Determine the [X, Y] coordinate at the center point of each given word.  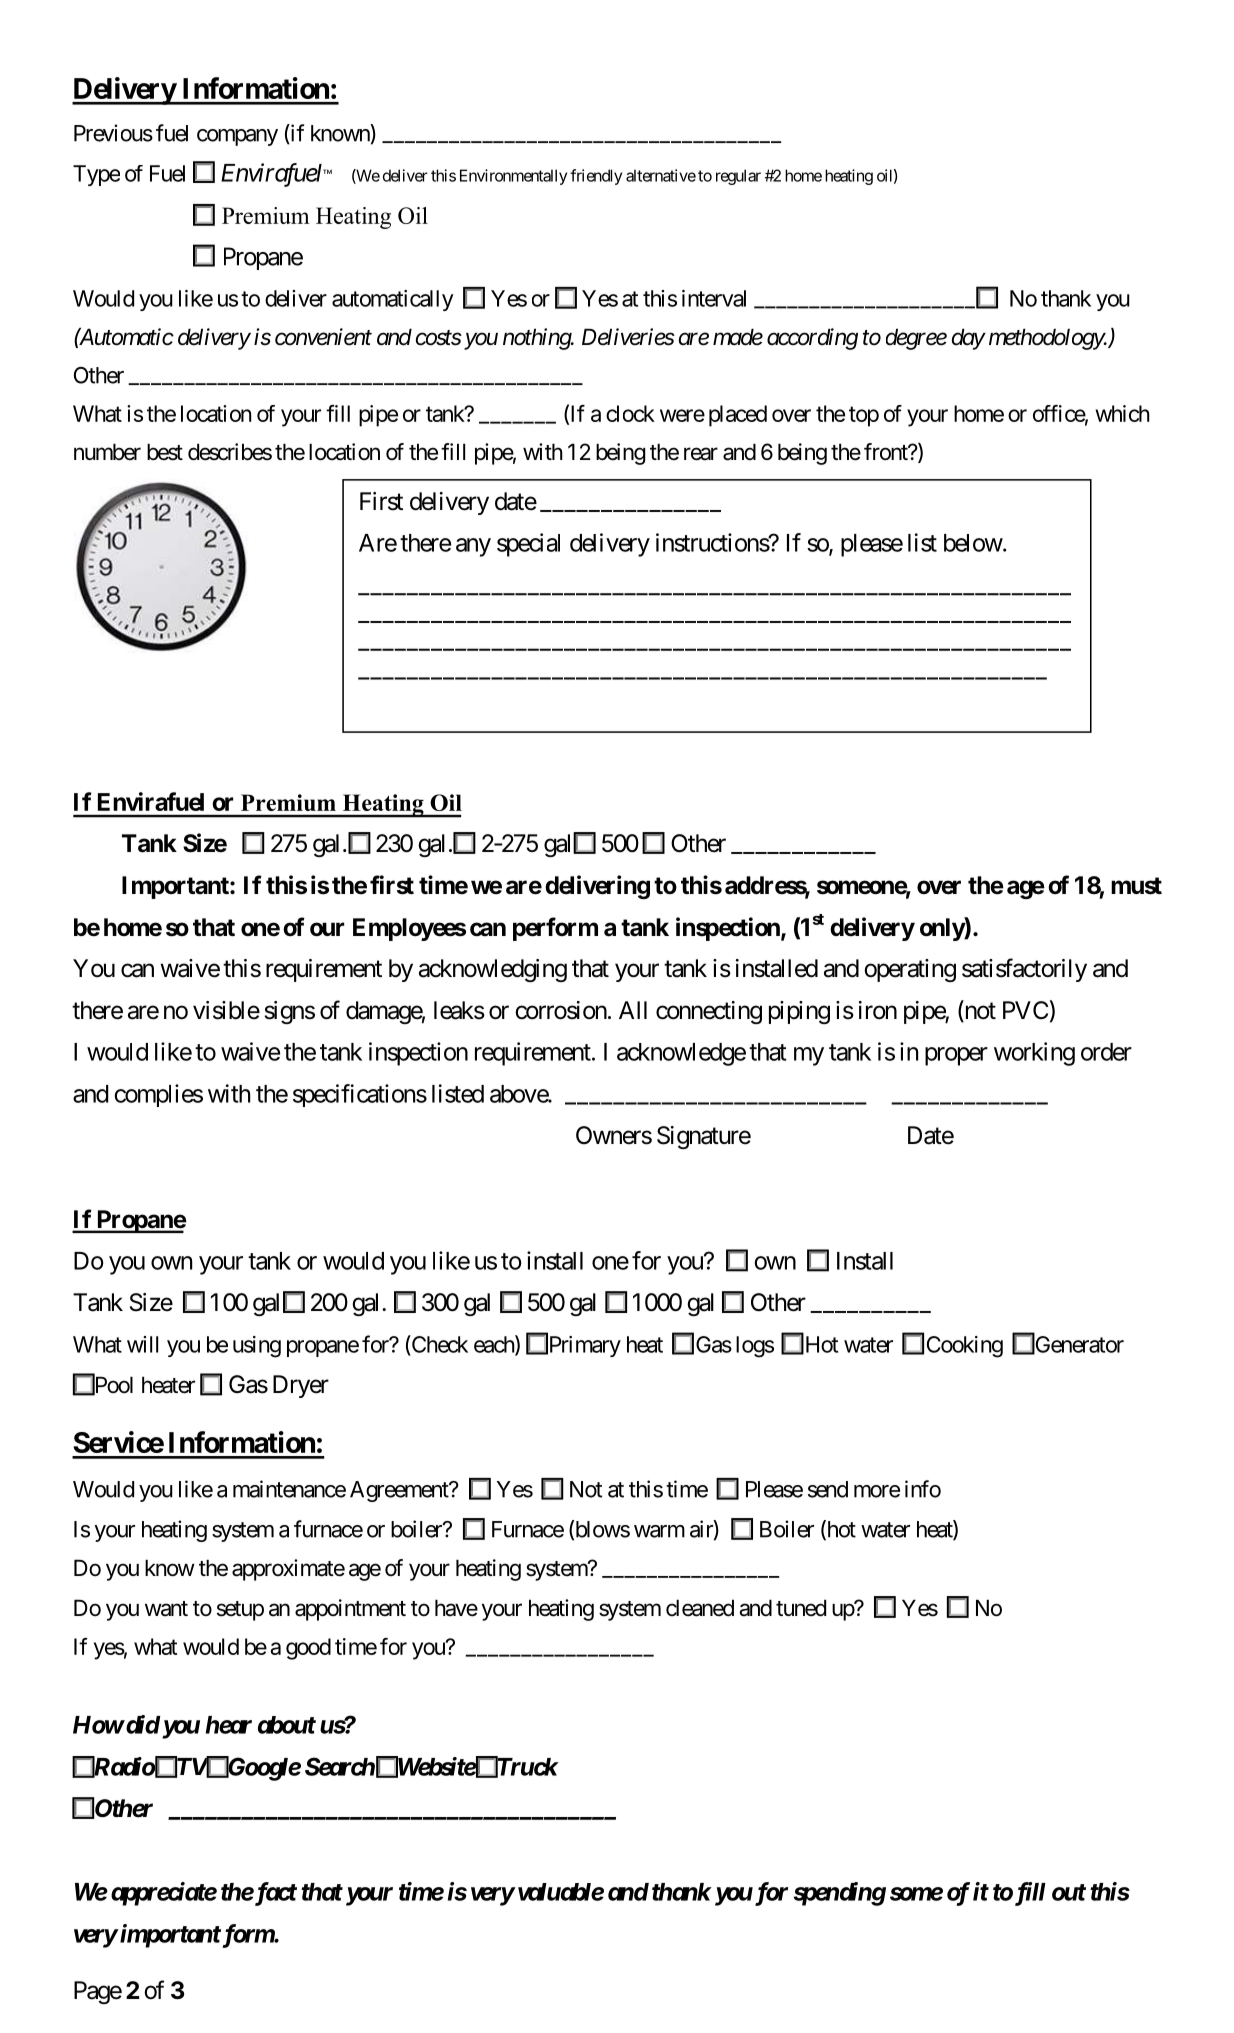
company [237, 137]
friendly [596, 177]
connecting [709, 1012]
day [968, 339]
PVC [1025, 1010]
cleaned [700, 1608]
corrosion [561, 1010]
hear [229, 1725]
